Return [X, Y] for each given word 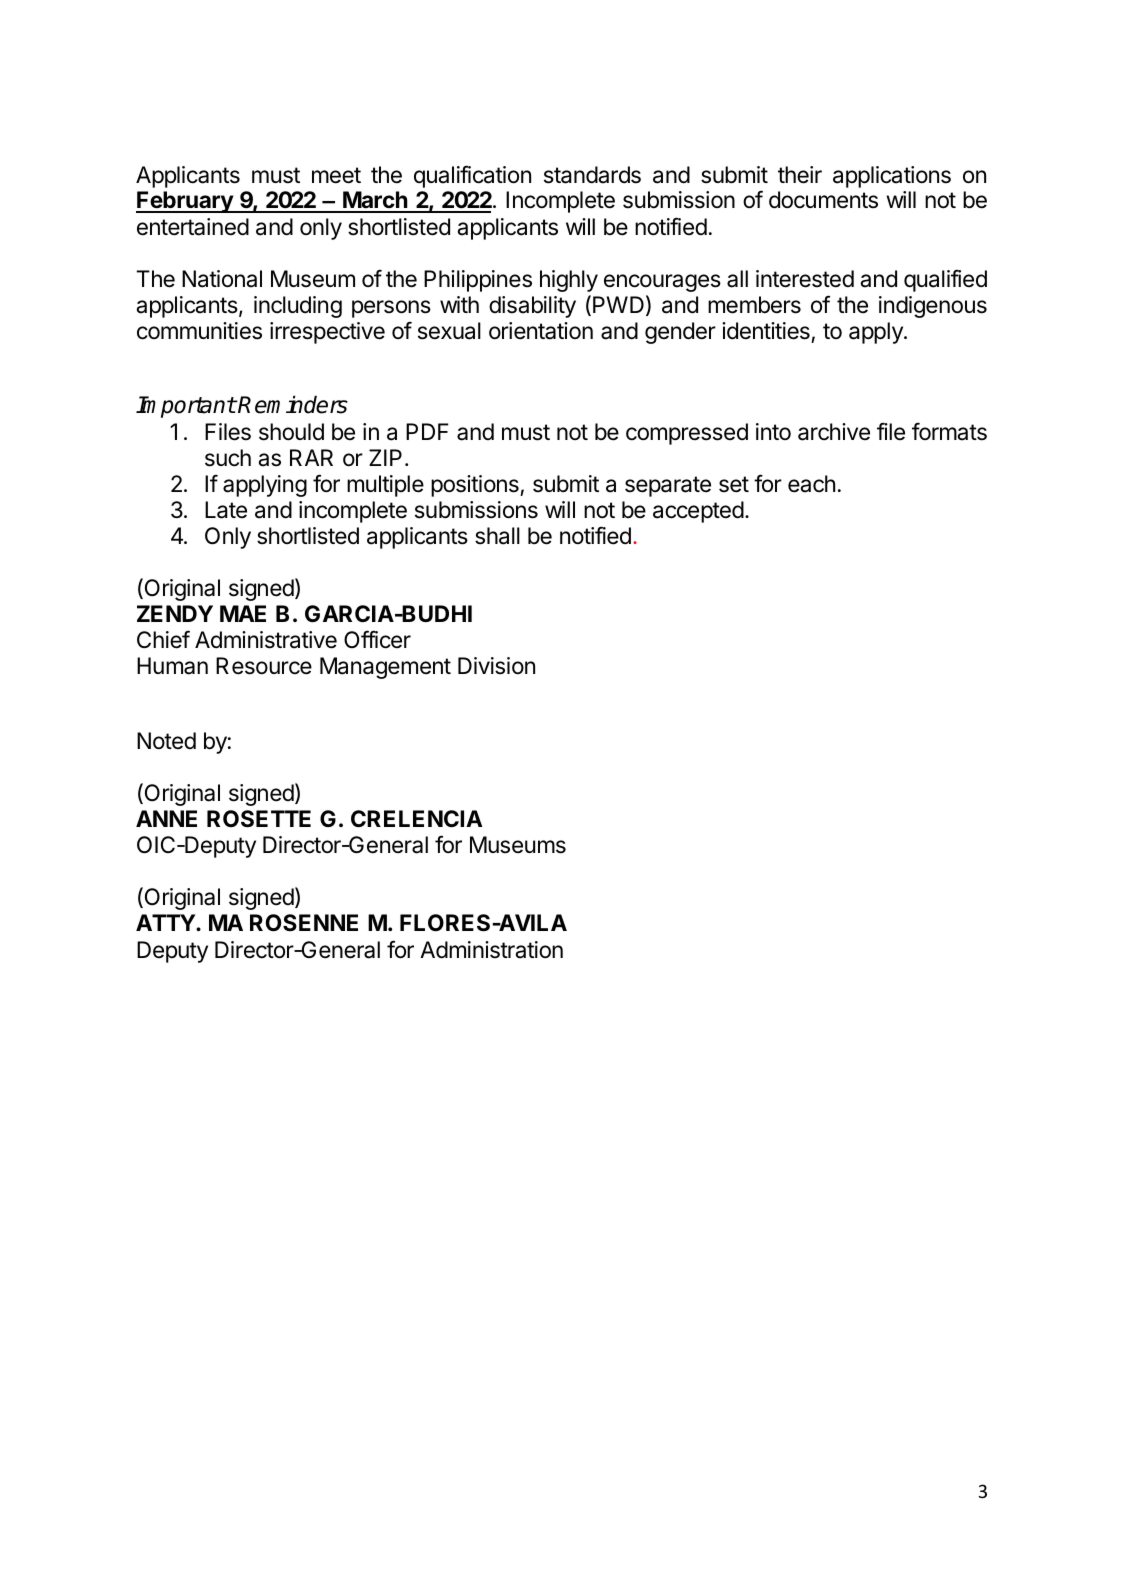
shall [497, 536]
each [811, 484]
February [185, 202]
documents [823, 200]
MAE [243, 613]
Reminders [292, 404]
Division [496, 666]
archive [834, 432]
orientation [541, 331]
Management [385, 668]
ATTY [166, 922]
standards [592, 175]
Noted [166, 741]
